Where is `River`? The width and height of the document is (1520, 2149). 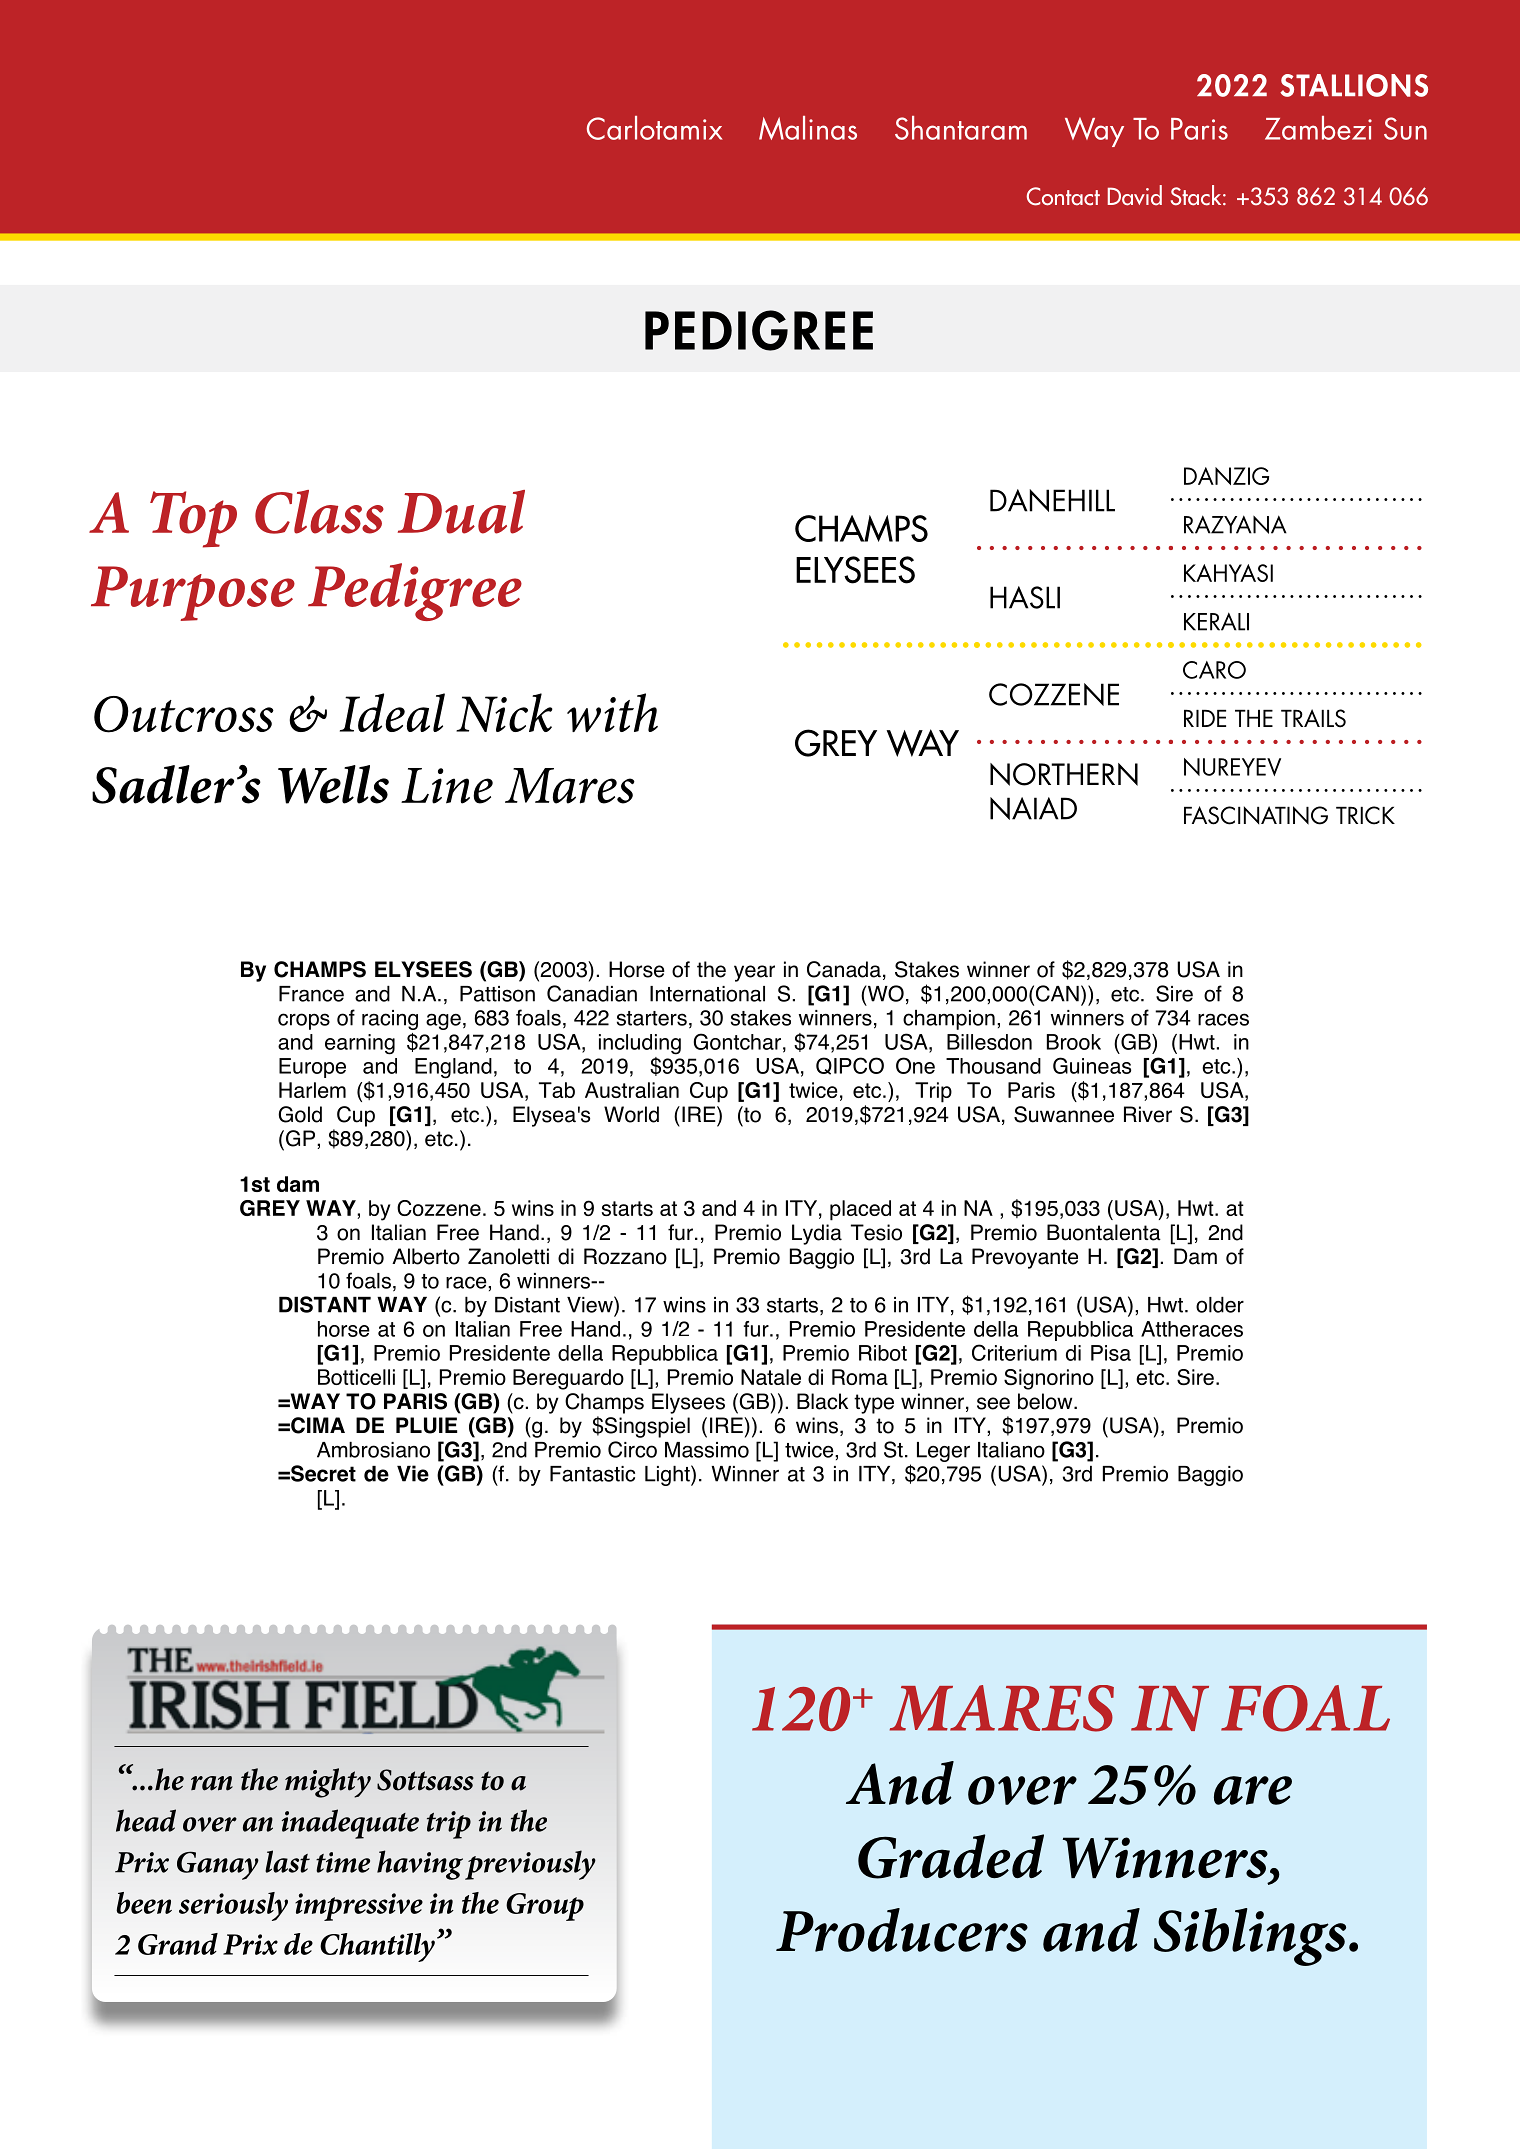
River is located at coordinates (1148, 1114).
